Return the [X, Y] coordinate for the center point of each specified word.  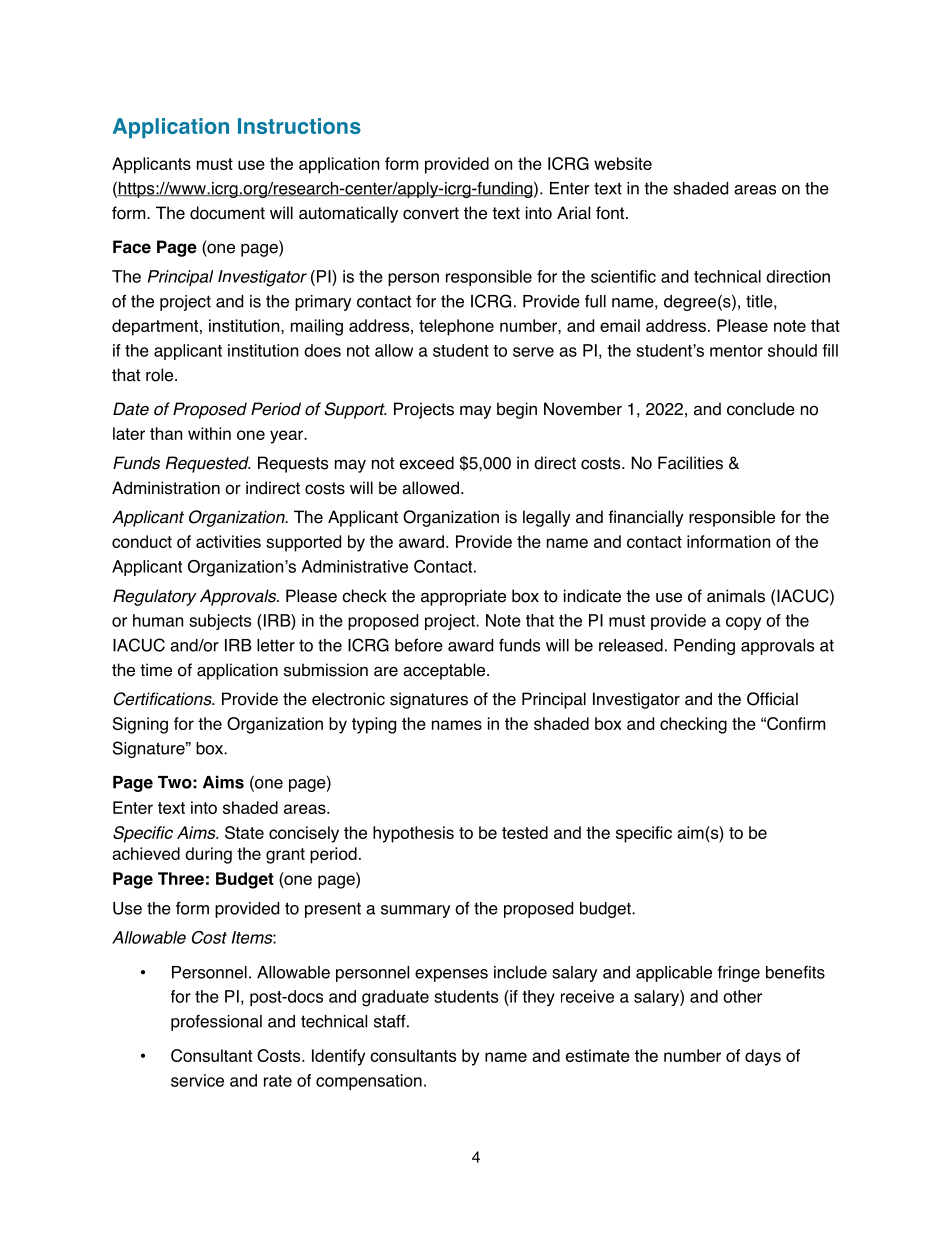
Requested [208, 464]
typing [374, 725]
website [623, 163]
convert [431, 213]
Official [772, 699]
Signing [140, 725]
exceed [427, 463]
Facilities [690, 463]
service [197, 1080]
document [227, 213]
